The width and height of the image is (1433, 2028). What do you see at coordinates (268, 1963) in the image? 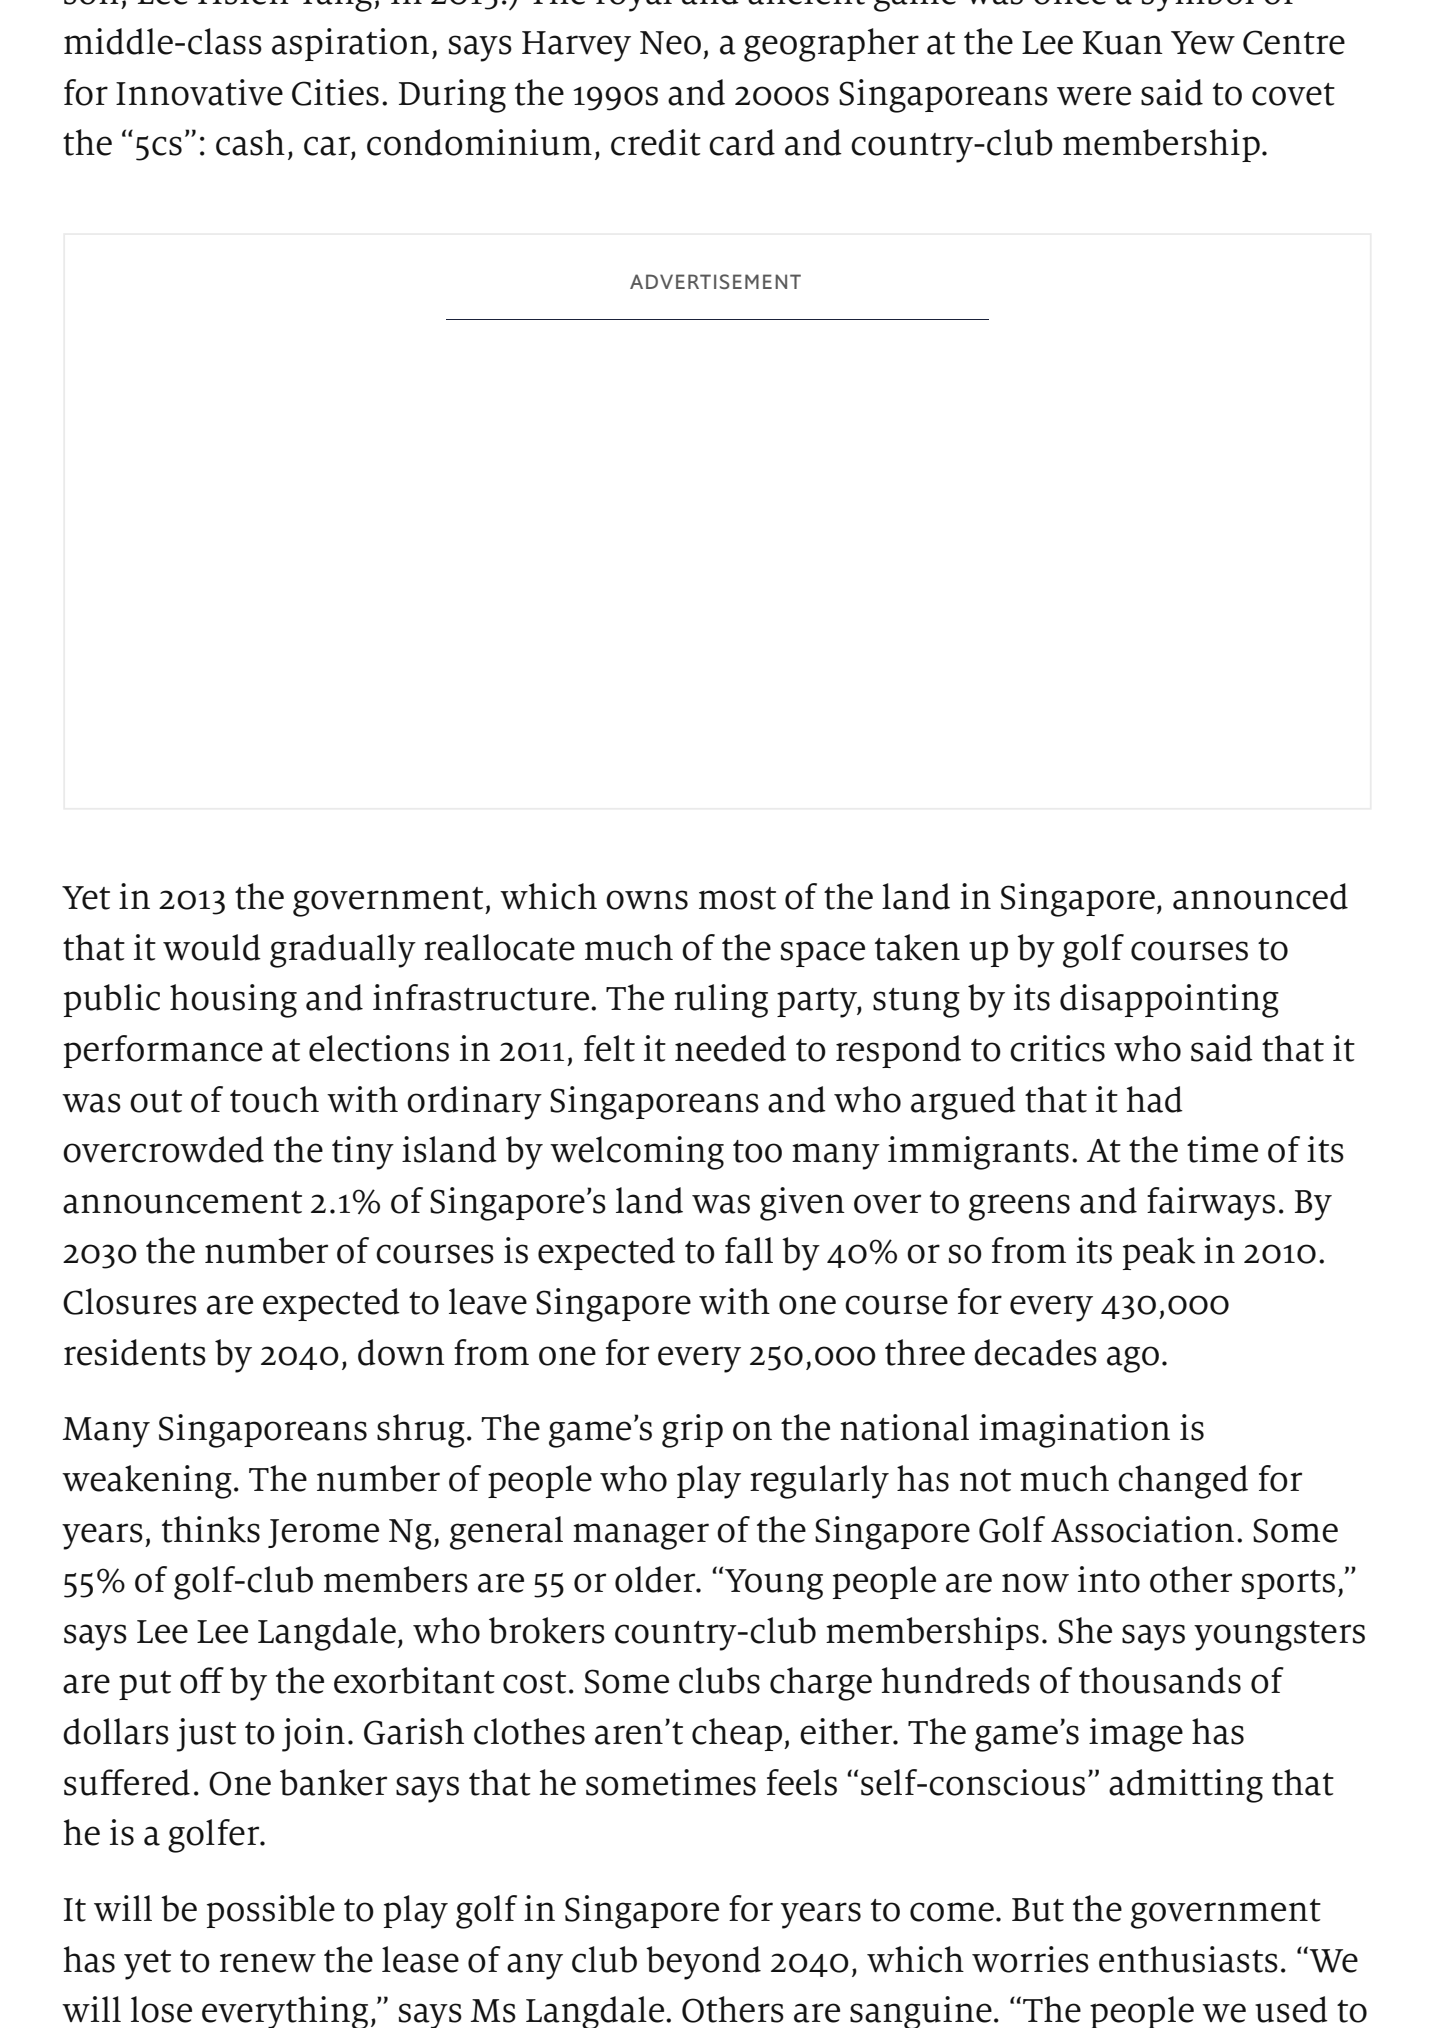
I see `renew` at bounding box center [268, 1963].
